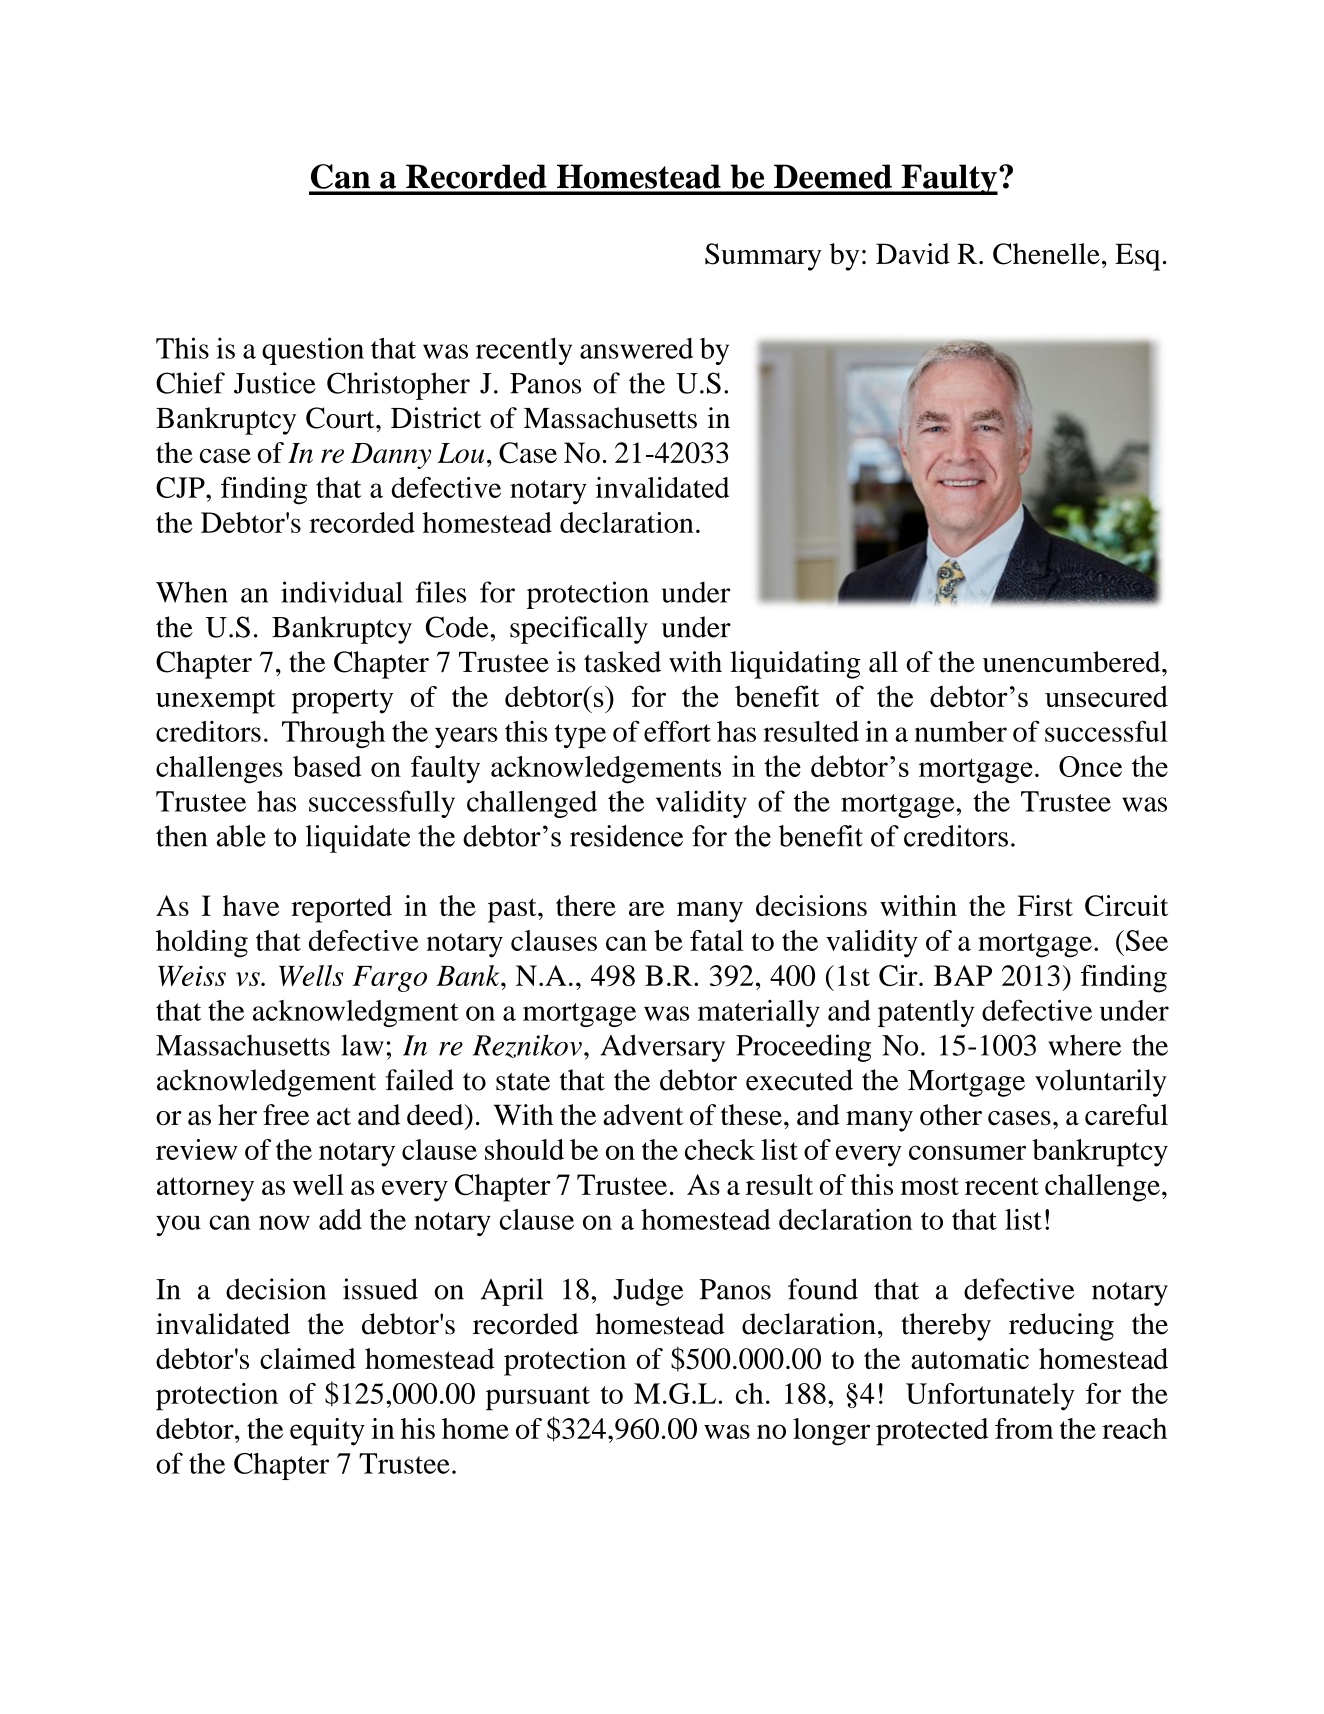 The width and height of the document is (1324, 1714). Describe the element at coordinates (622, 662) in the document. I see `tasked` at that location.
